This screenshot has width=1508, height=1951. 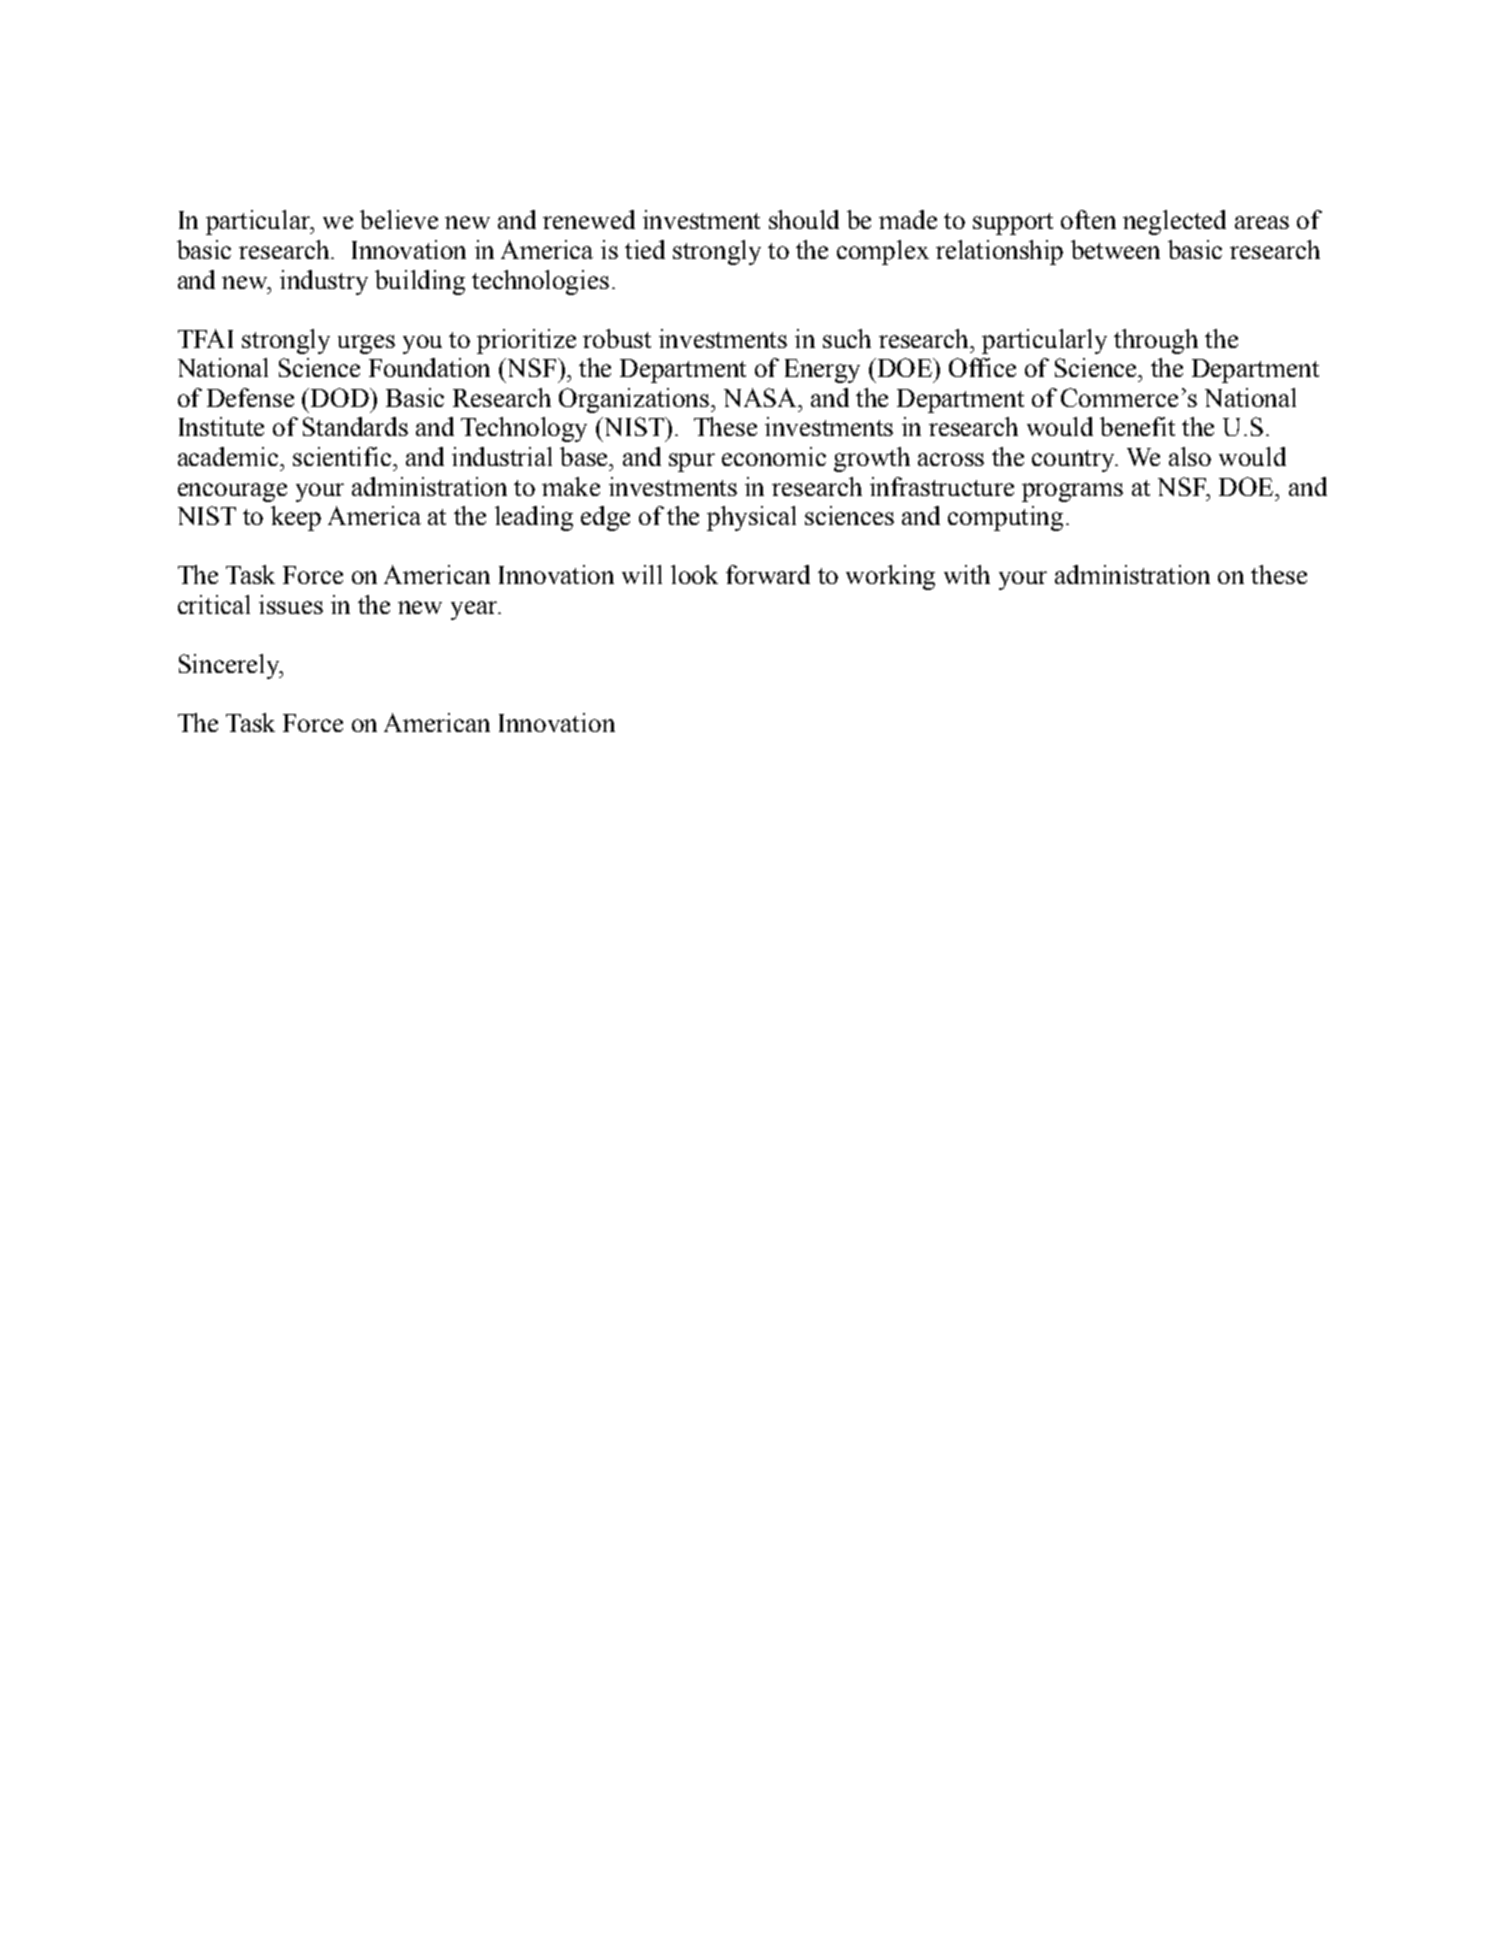 What do you see at coordinates (399, 219) in the screenshot?
I see `believe` at bounding box center [399, 219].
